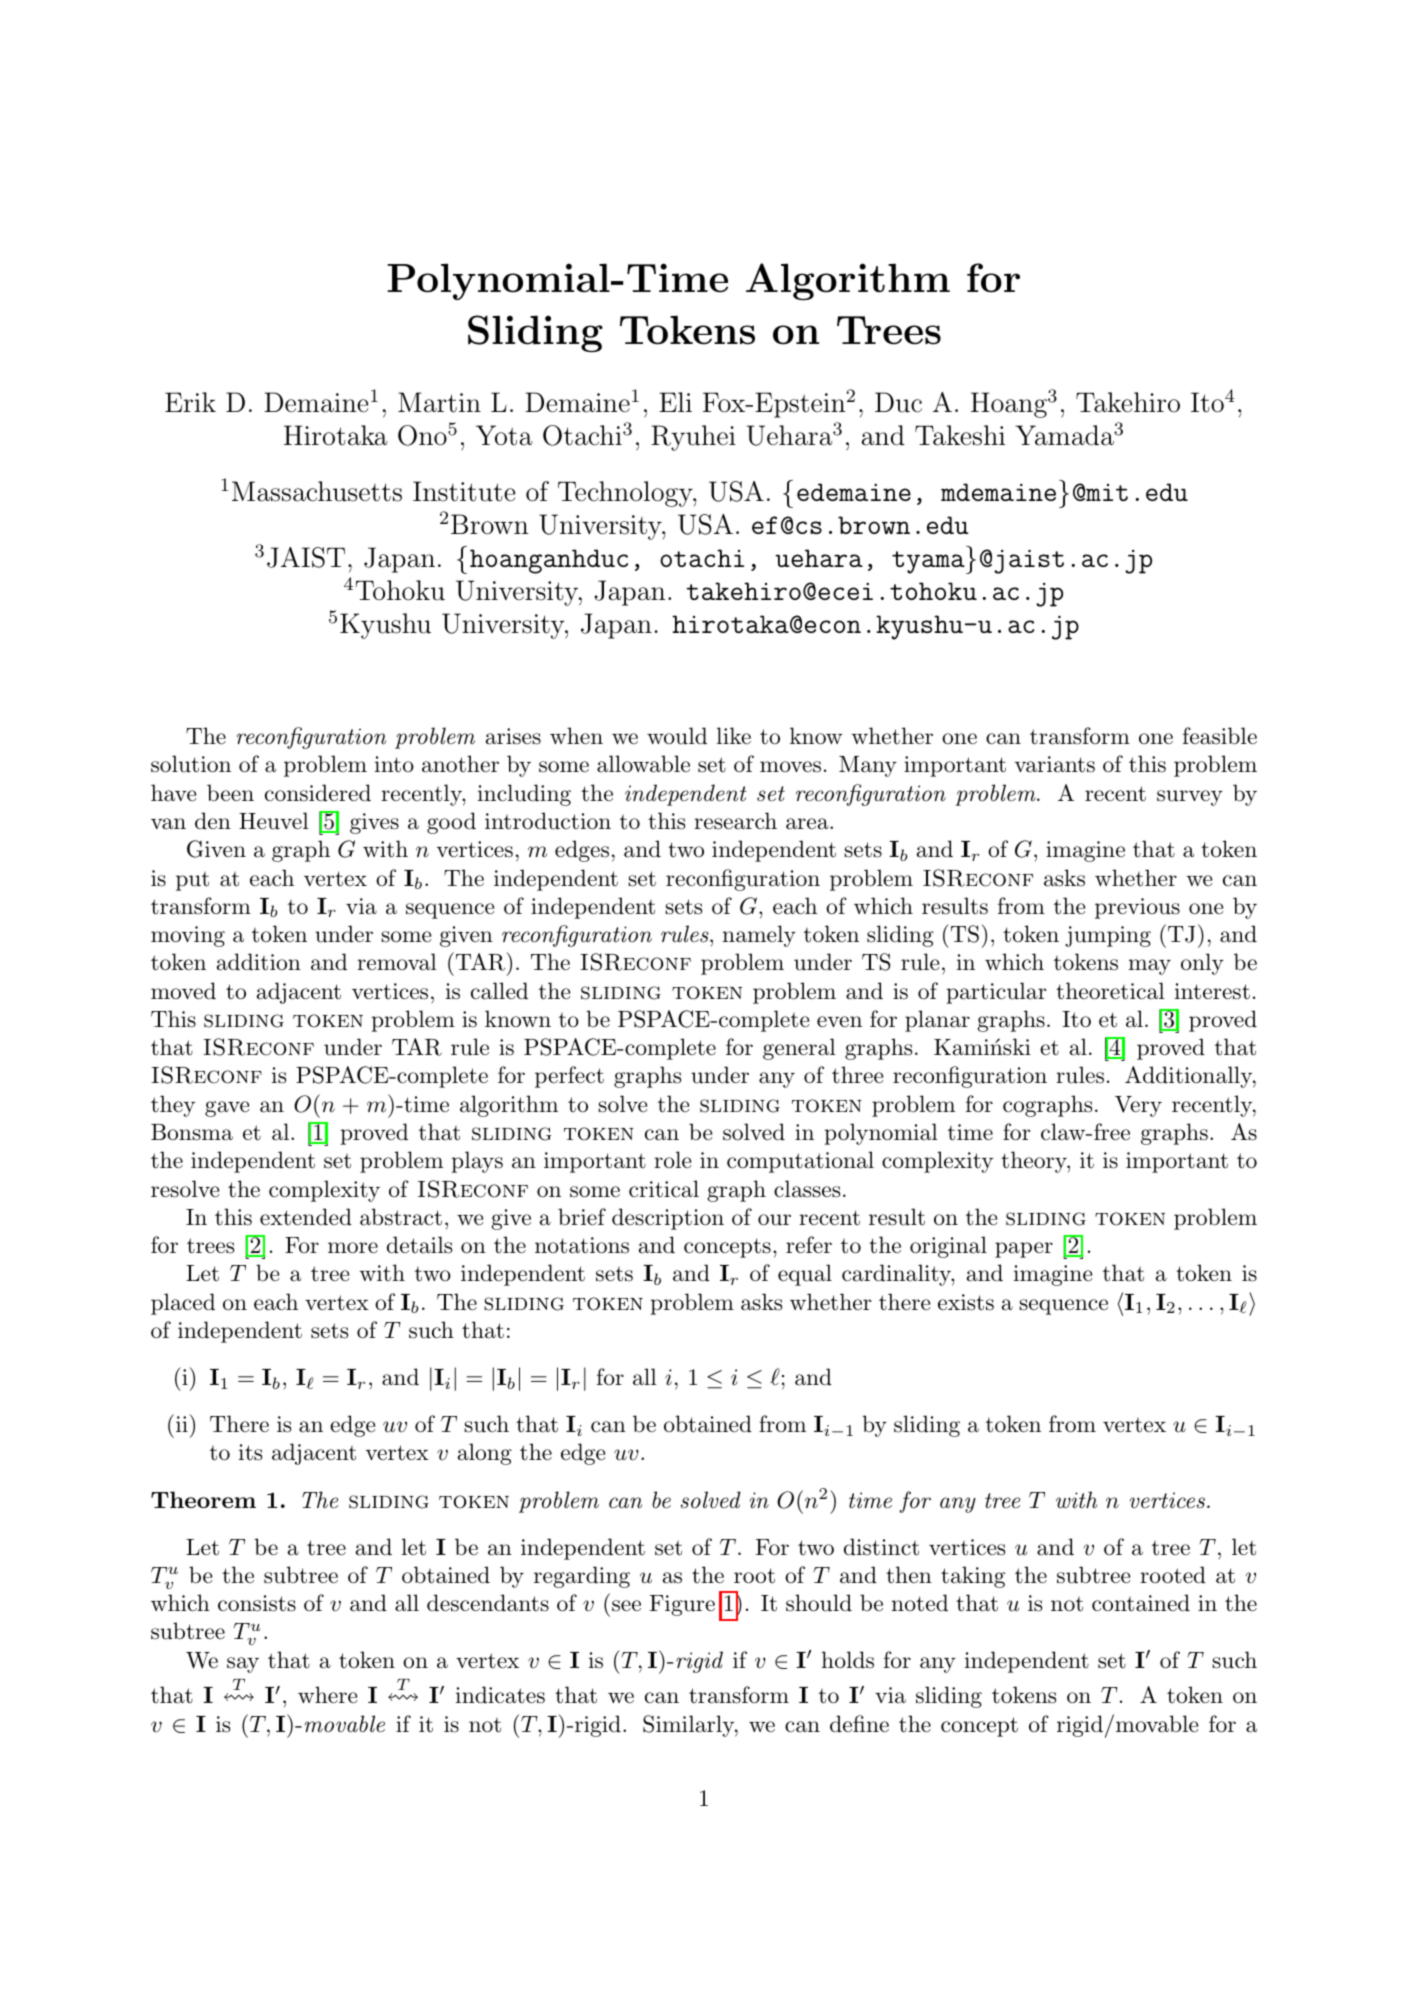 This screenshot has height=1991, width=1408. I want to click on paper, so click(1024, 1250).
